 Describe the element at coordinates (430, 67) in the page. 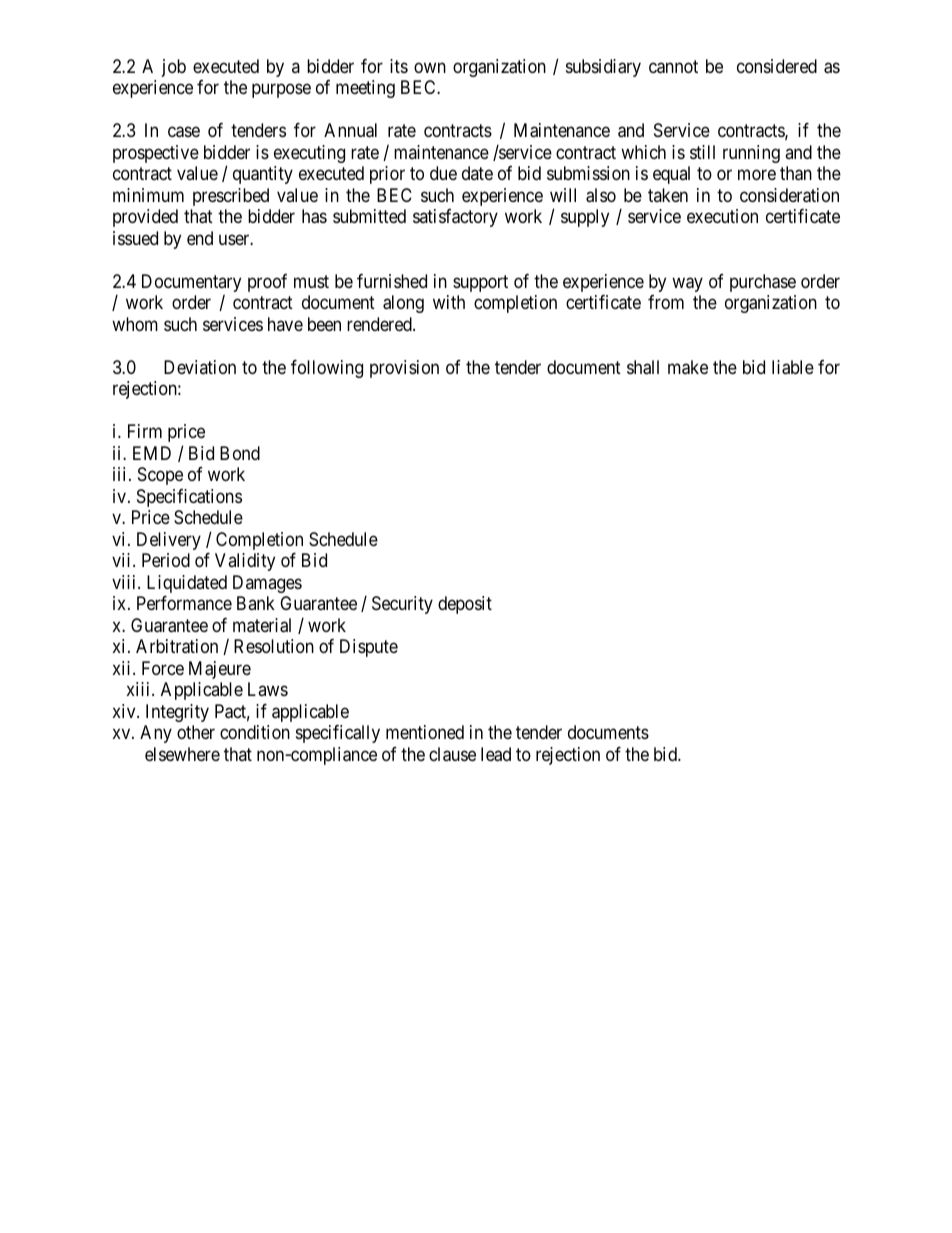

I see `own` at that location.
